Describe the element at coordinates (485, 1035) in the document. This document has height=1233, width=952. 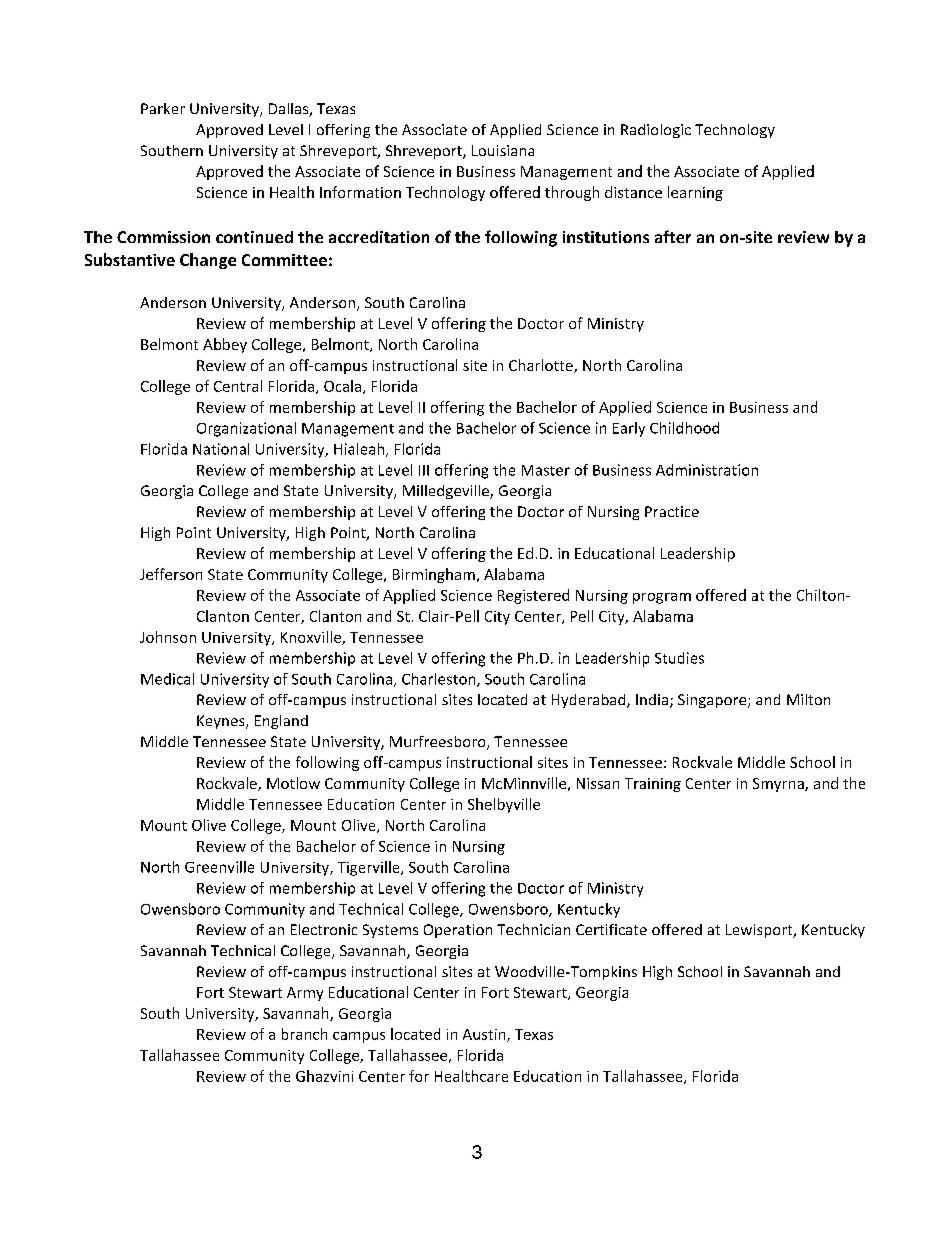
I see `Austin` at that location.
